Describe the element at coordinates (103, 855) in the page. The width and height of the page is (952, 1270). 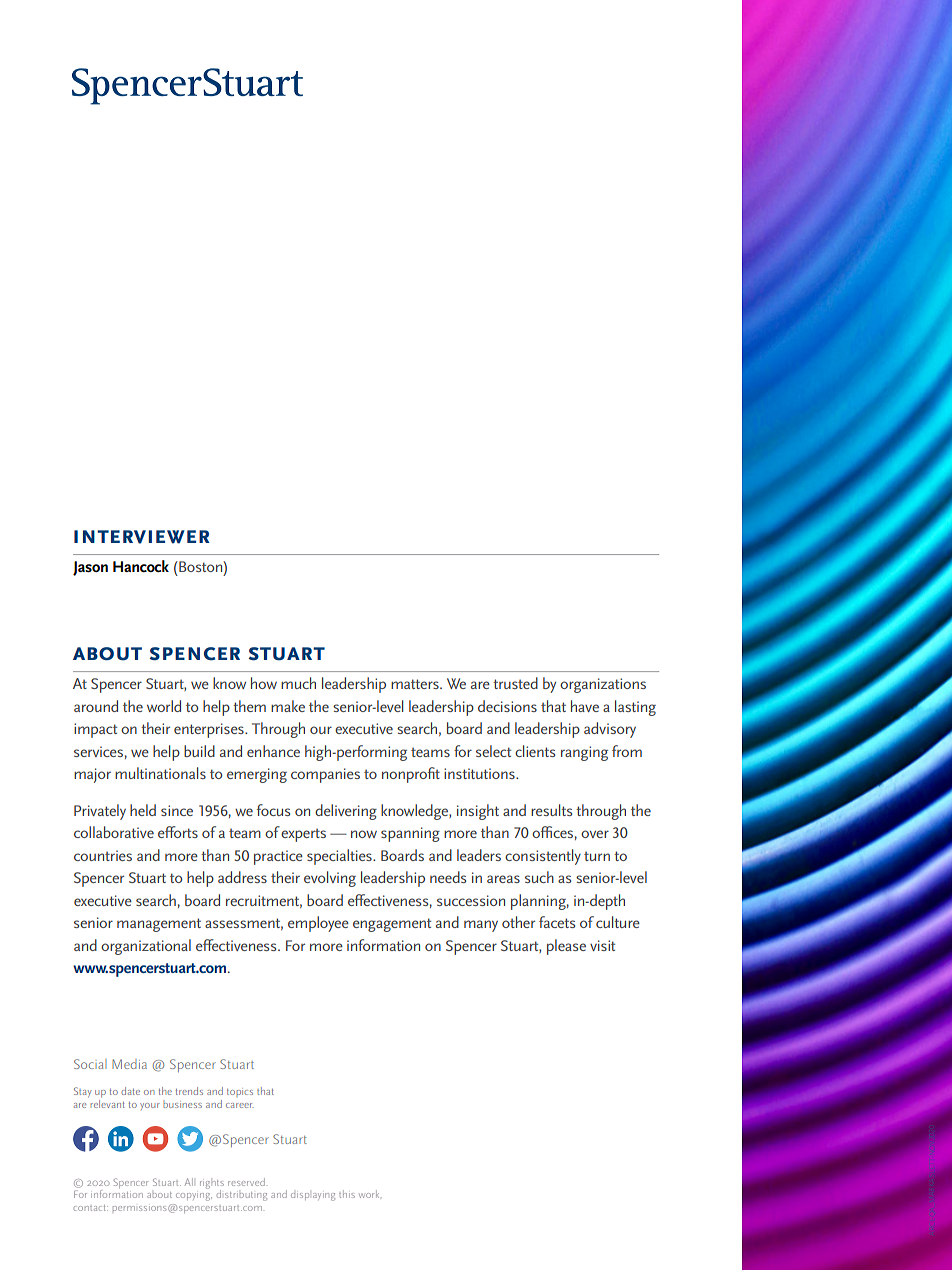
I see `countries` at that location.
